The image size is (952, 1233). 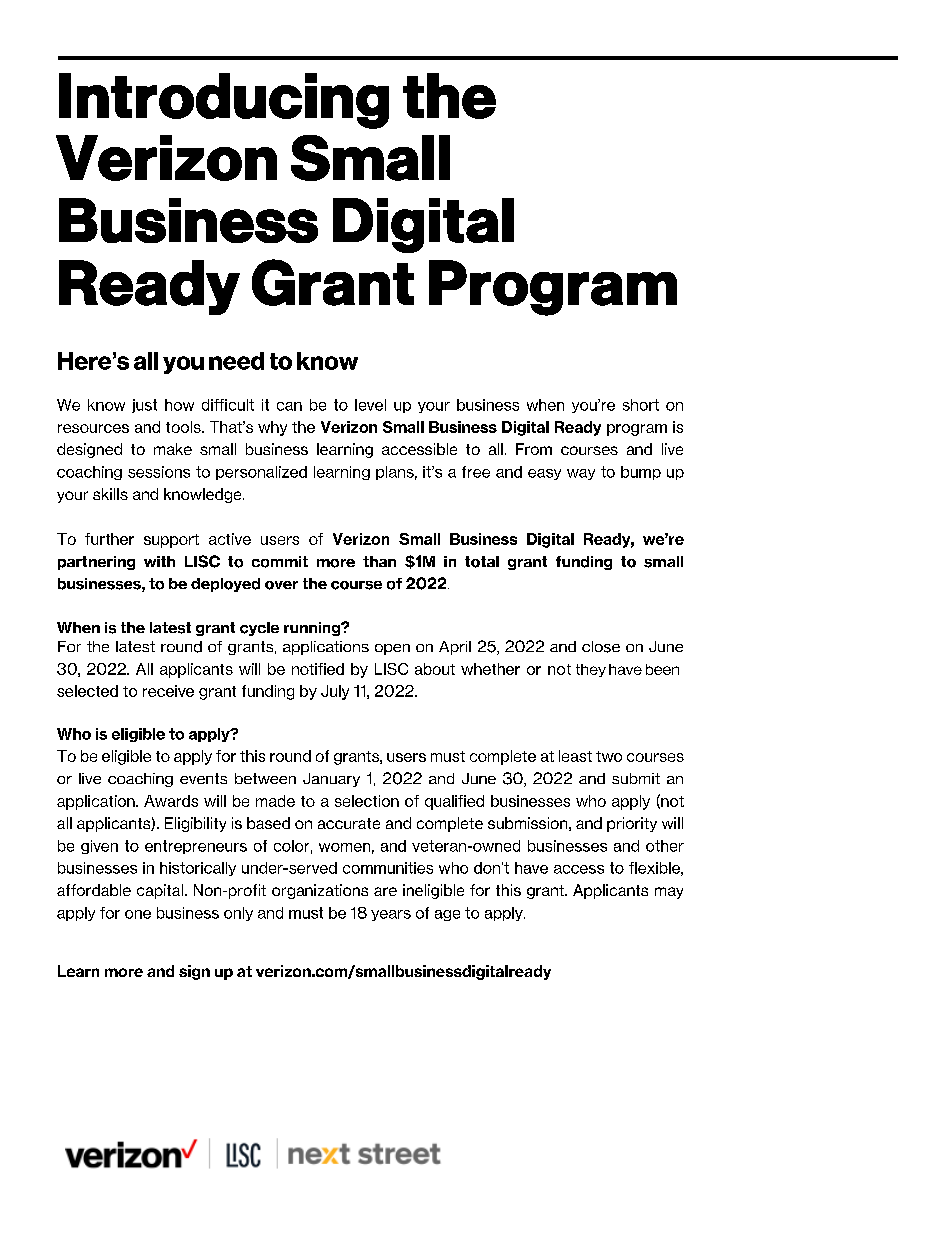 I want to click on than, so click(x=379, y=561).
